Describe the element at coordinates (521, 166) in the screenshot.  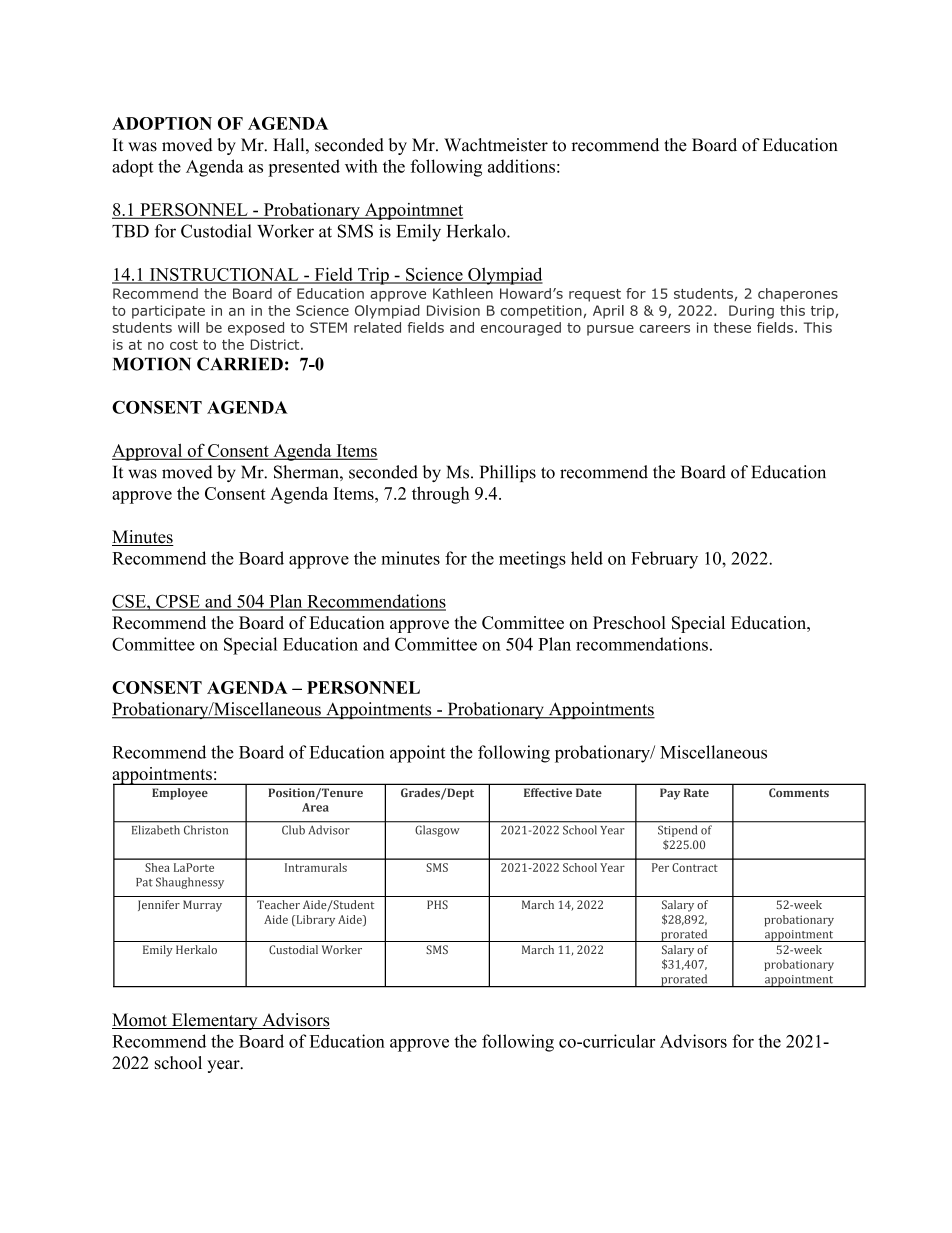
I see `additions` at that location.
